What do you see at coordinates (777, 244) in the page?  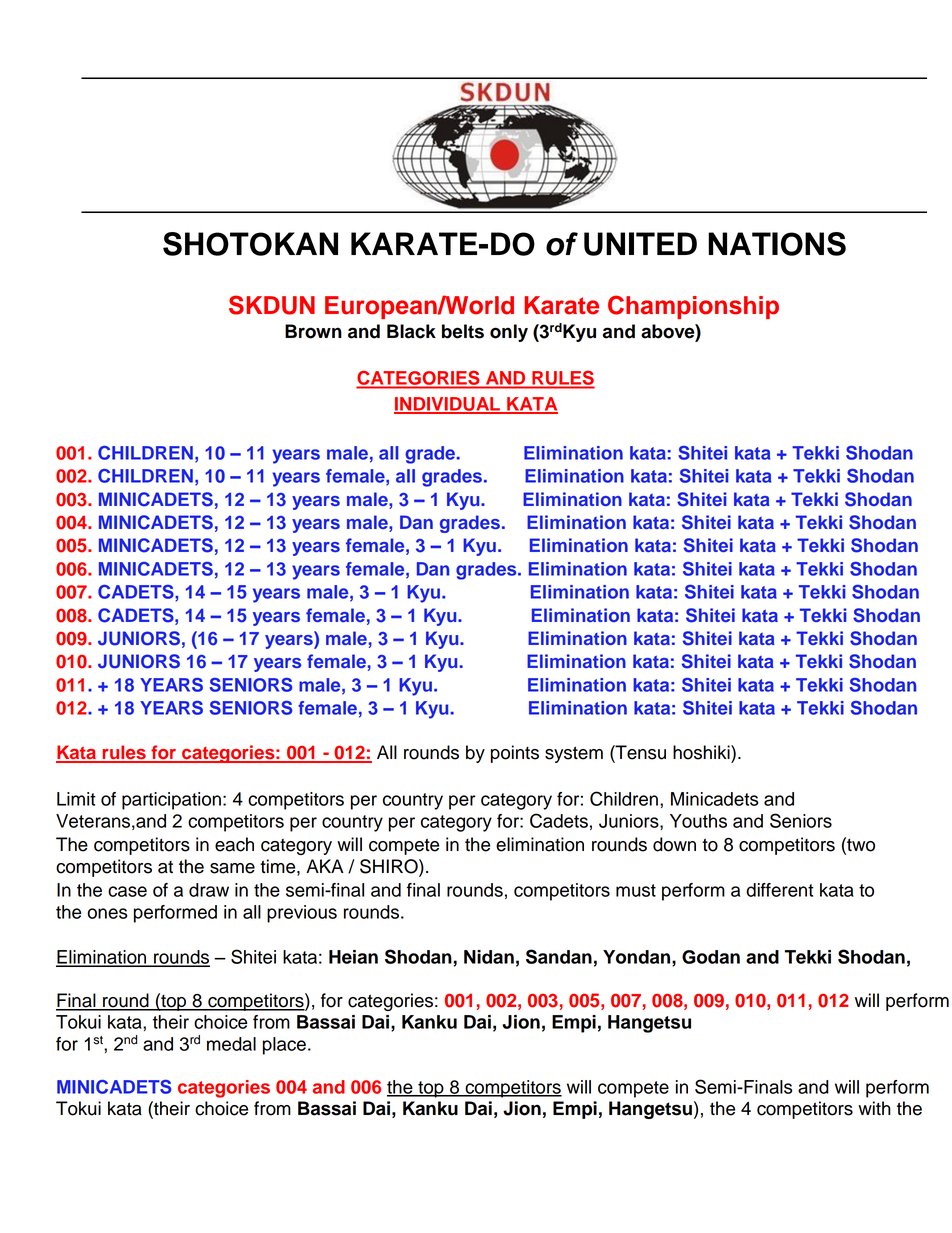 I see `NATIONS` at bounding box center [777, 244].
